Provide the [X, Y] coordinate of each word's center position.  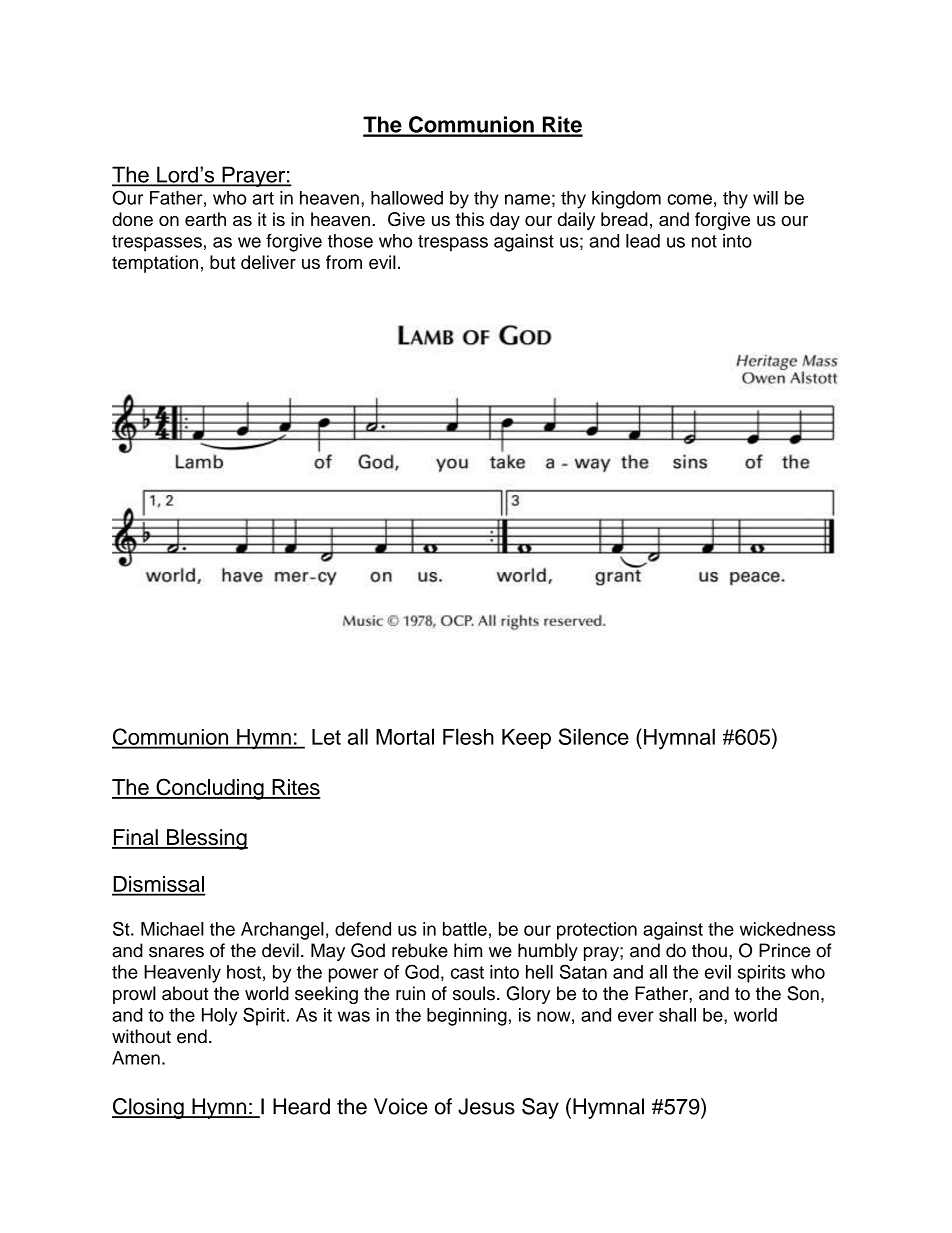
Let [326, 737]
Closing [149, 1108]
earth [205, 219]
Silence [594, 736]
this [470, 219]
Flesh [468, 736]
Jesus [486, 1106]
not [704, 241]
